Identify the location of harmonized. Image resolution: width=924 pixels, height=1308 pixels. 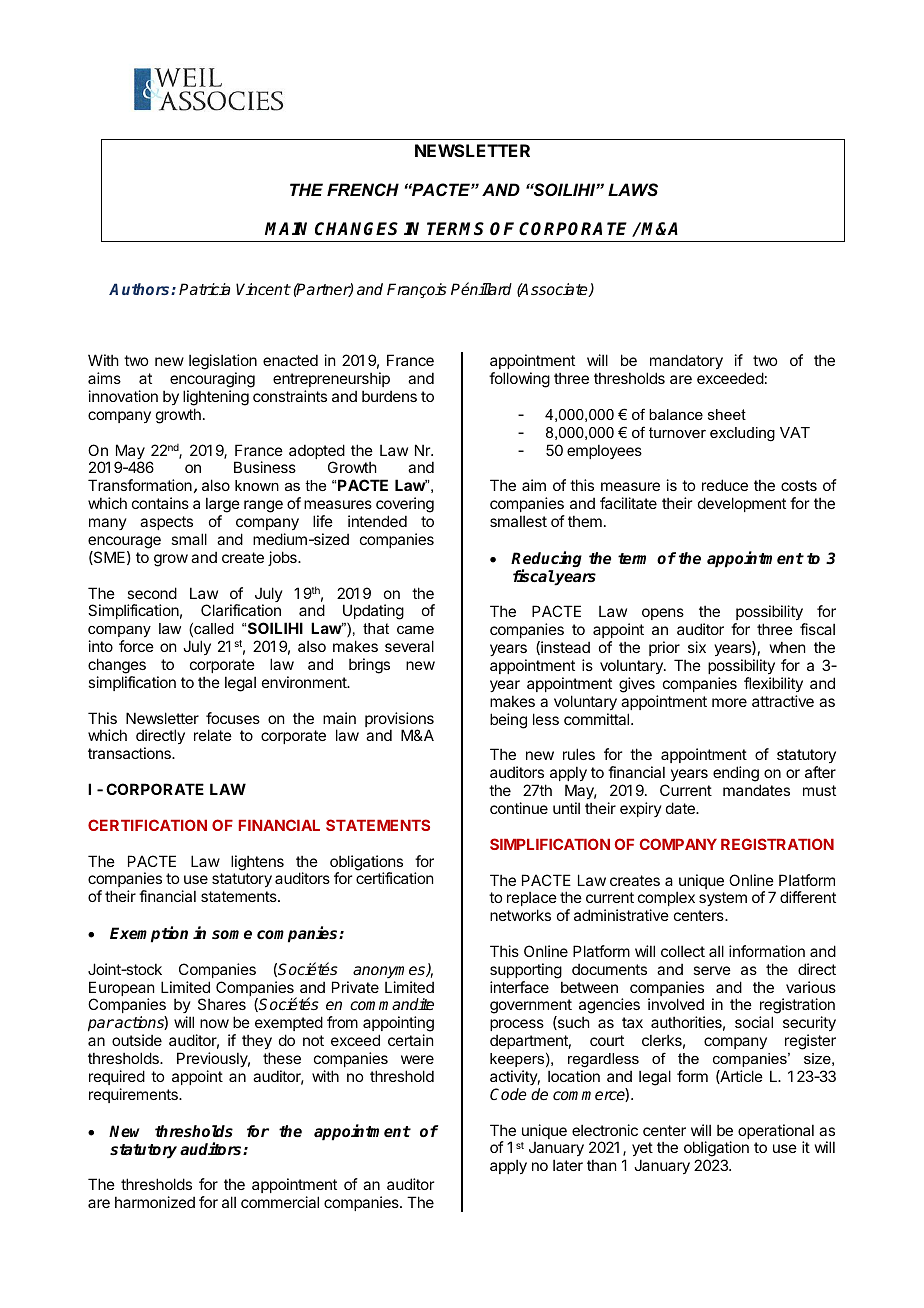
(155, 1202).
